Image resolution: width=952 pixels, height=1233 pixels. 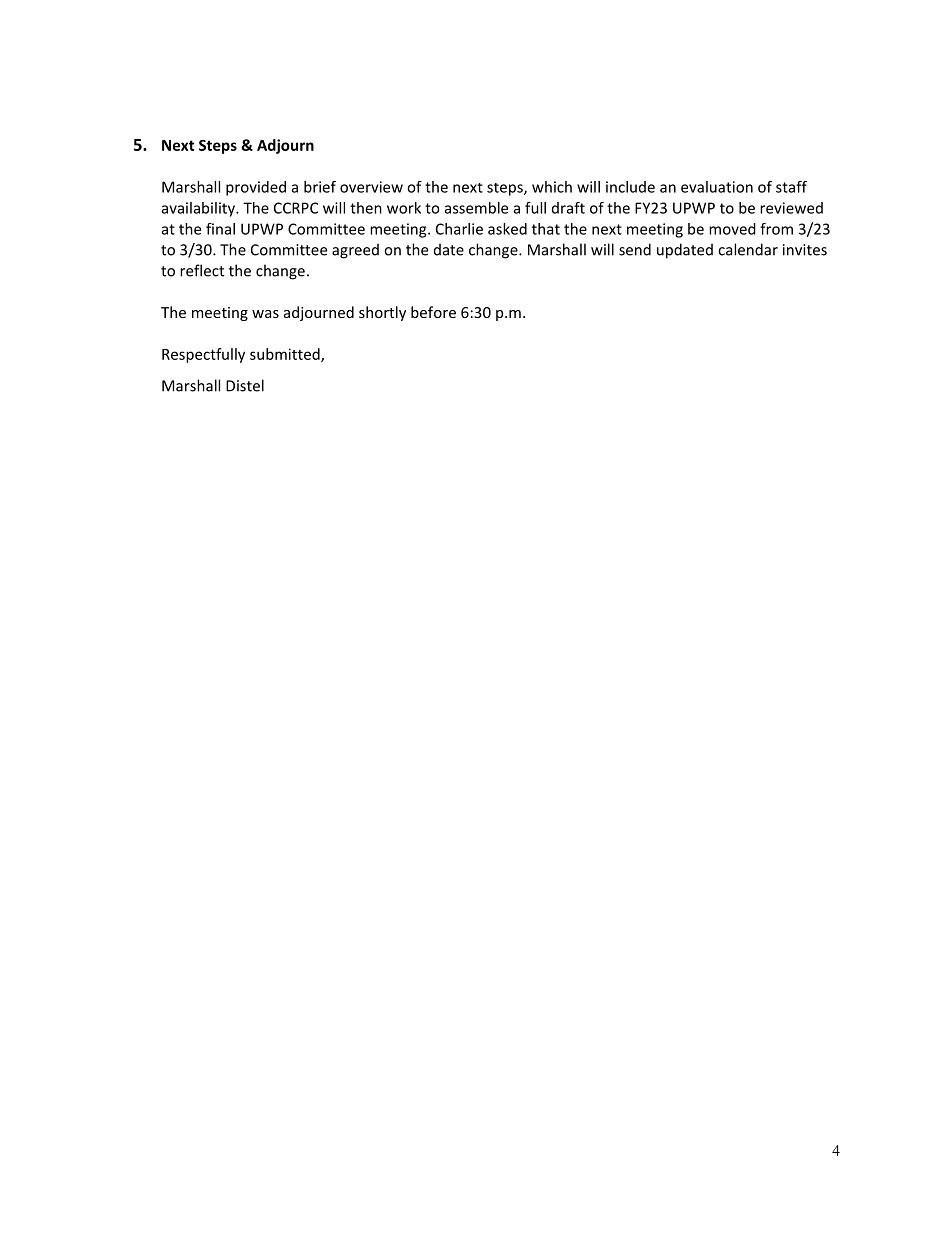 What do you see at coordinates (507, 229) in the screenshot?
I see `asked` at bounding box center [507, 229].
